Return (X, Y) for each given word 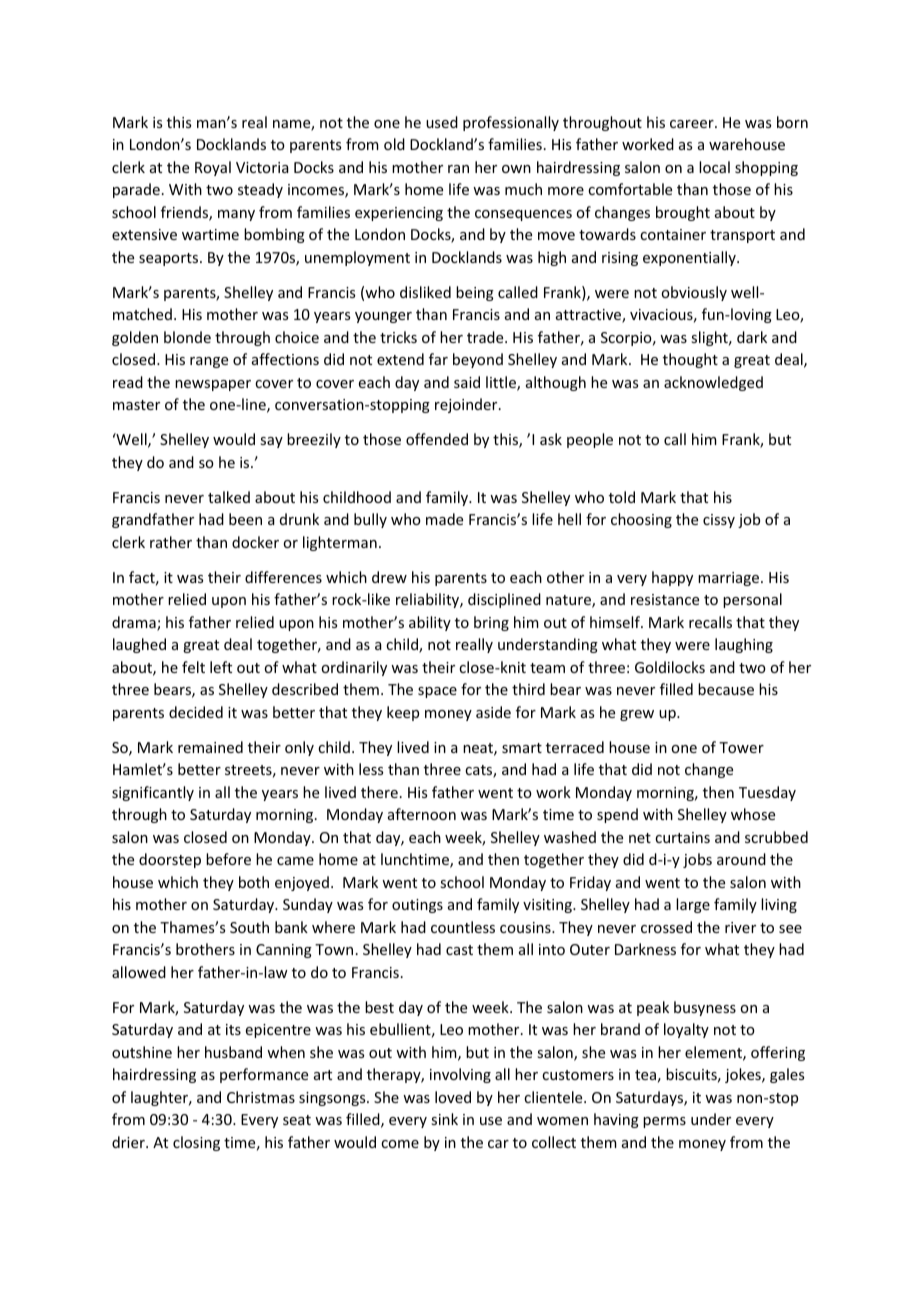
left (221, 667)
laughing (744, 645)
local (714, 167)
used (442, 122)
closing (196, 1143)
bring (491, 623)
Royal (213, 168)
